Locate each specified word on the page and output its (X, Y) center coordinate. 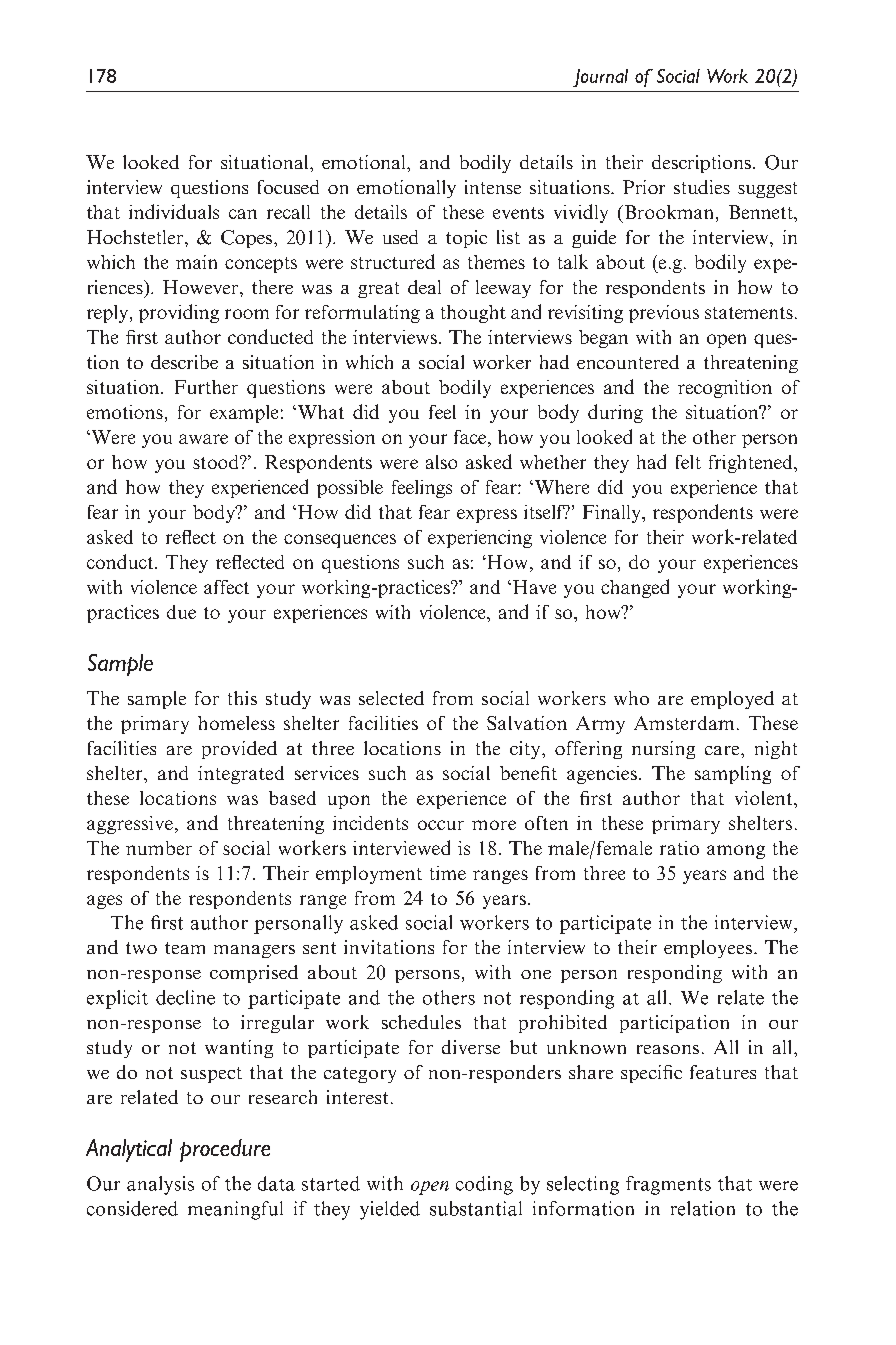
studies (702, 187)
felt (688, 462)
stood (217, 462)
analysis (160, 1185)
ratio (679, 848)
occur (441, 825)
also (441, 462)
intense (493, 187)
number (159, 848)
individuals (174, 211)
